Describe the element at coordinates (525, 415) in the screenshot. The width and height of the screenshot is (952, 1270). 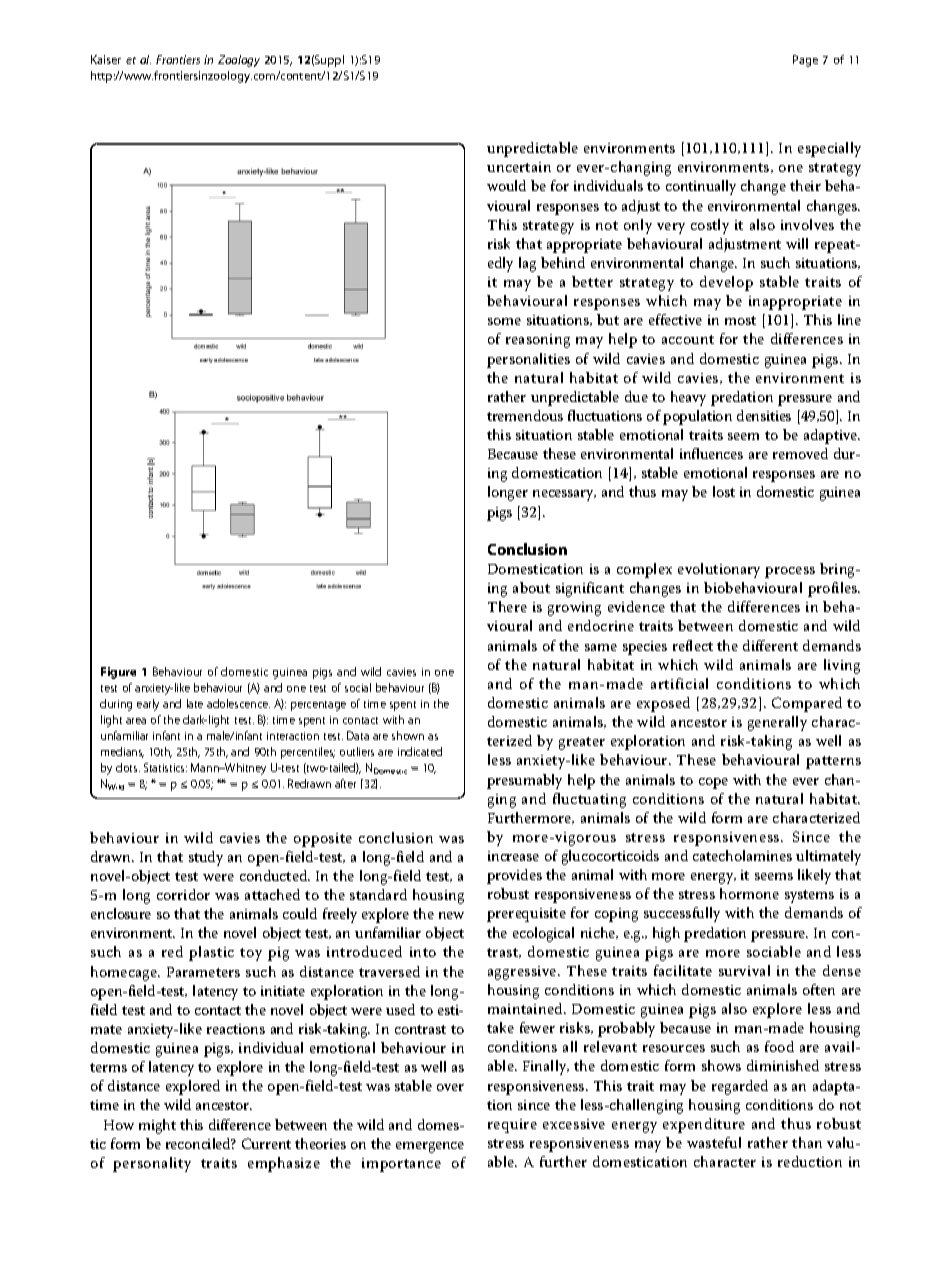
I see `tremendous` at that location.
